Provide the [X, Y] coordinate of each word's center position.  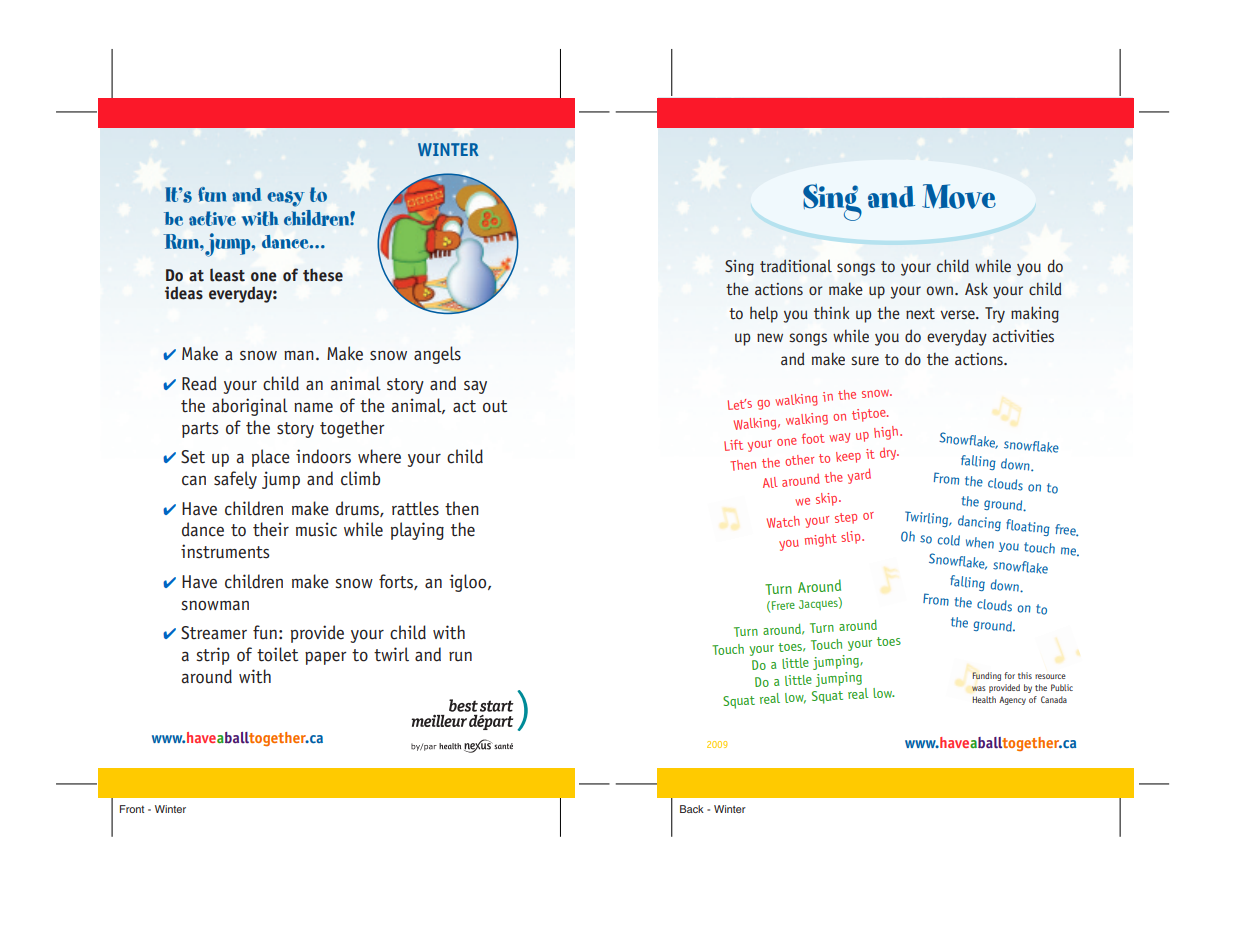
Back [692, 809]
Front [132, 809]
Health [984, 699]
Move [959, 196]
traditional [796, 265]
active [212, 218]
